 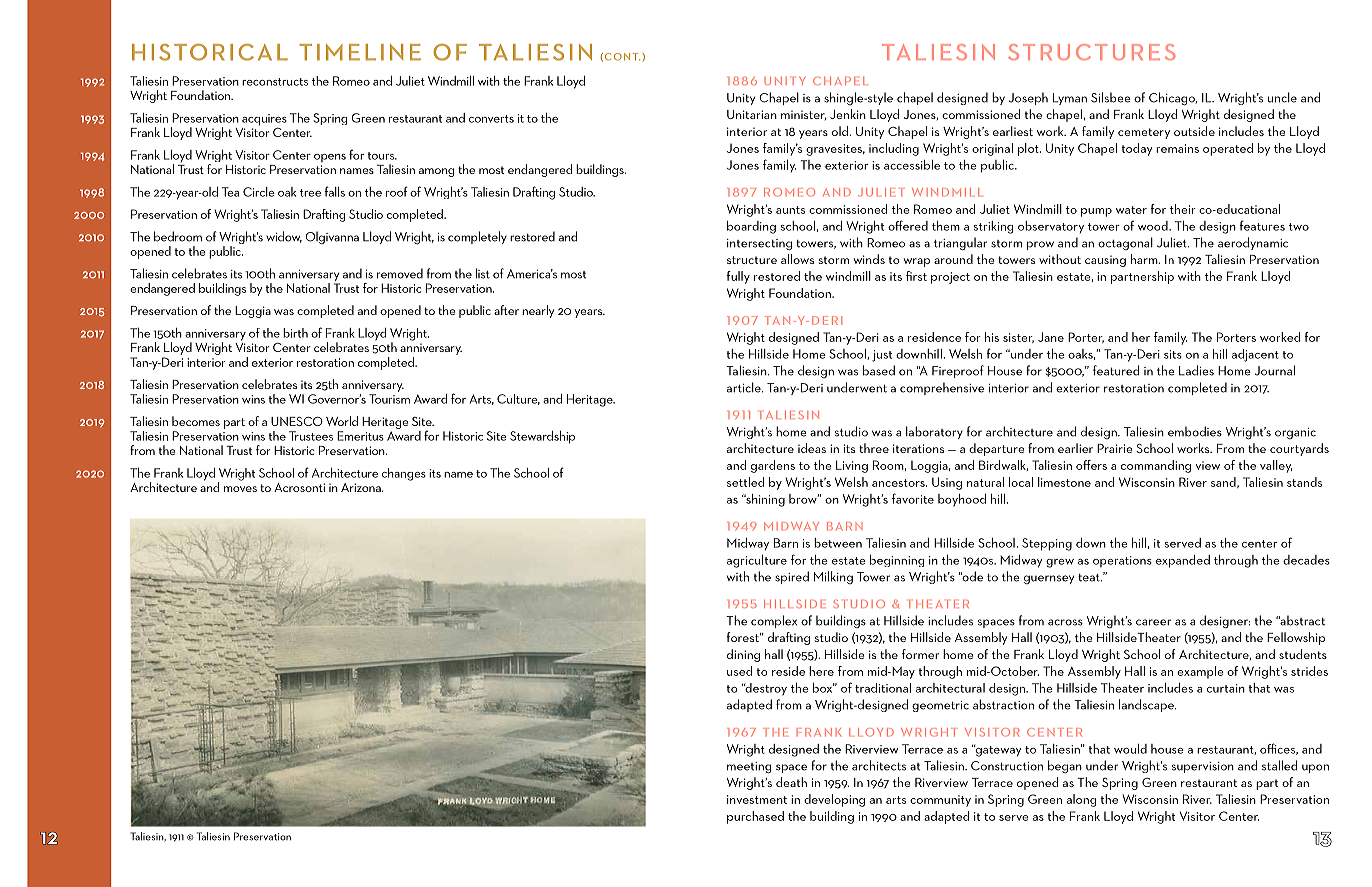 I want to click on Unitarian, so click(x=752, y=114).
